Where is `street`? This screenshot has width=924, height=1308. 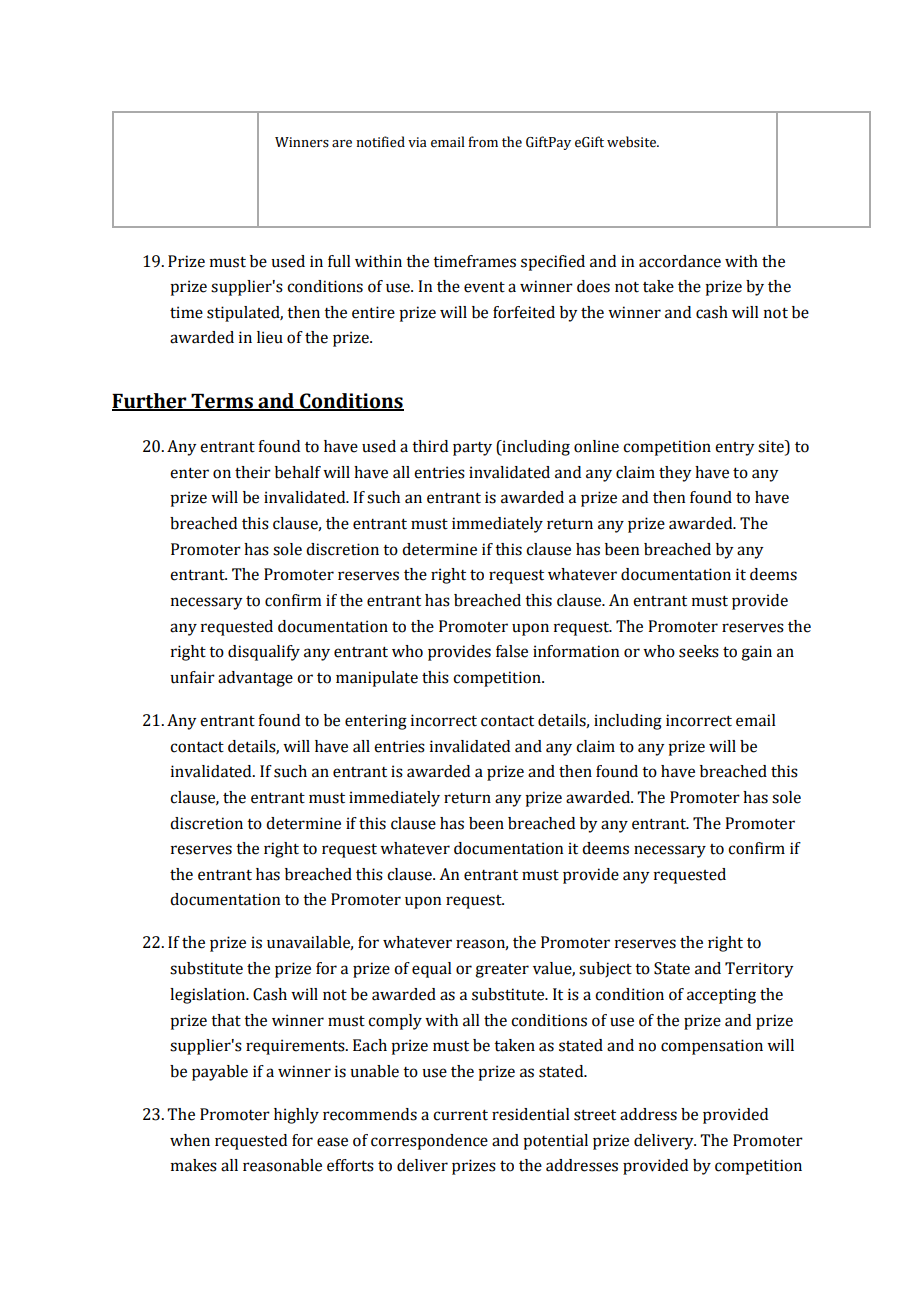
street is located at coordinates (595, 1115).
